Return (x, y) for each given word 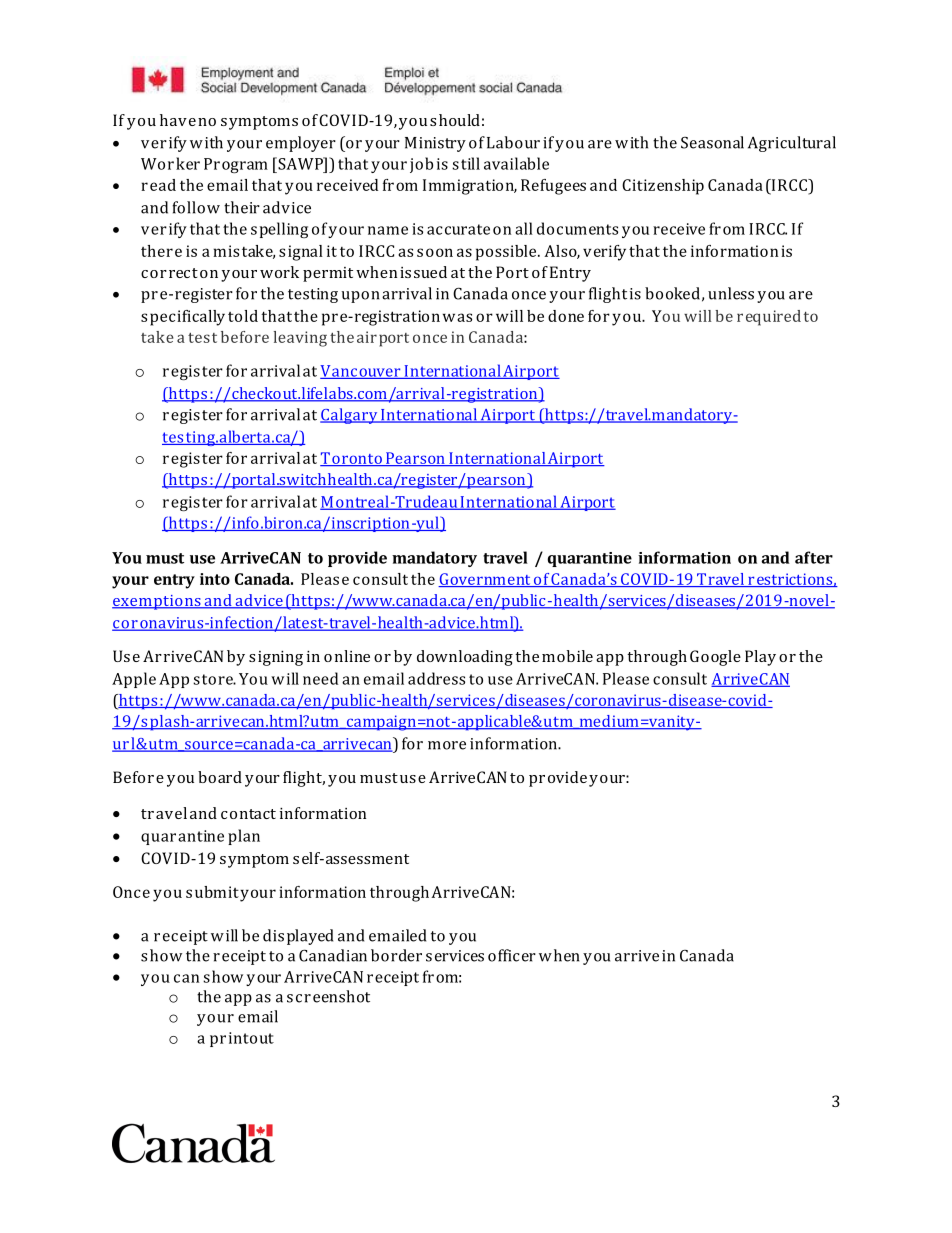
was (457, 317)
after (814, 557)
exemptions (157, 602)
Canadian (333, 955)
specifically (183, 318)
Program (236, 165)
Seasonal (712, 142)
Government (485, 580)
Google (715, 658)
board (220, 777)
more (447, 745)
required (769, 318)
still (466, 163)
